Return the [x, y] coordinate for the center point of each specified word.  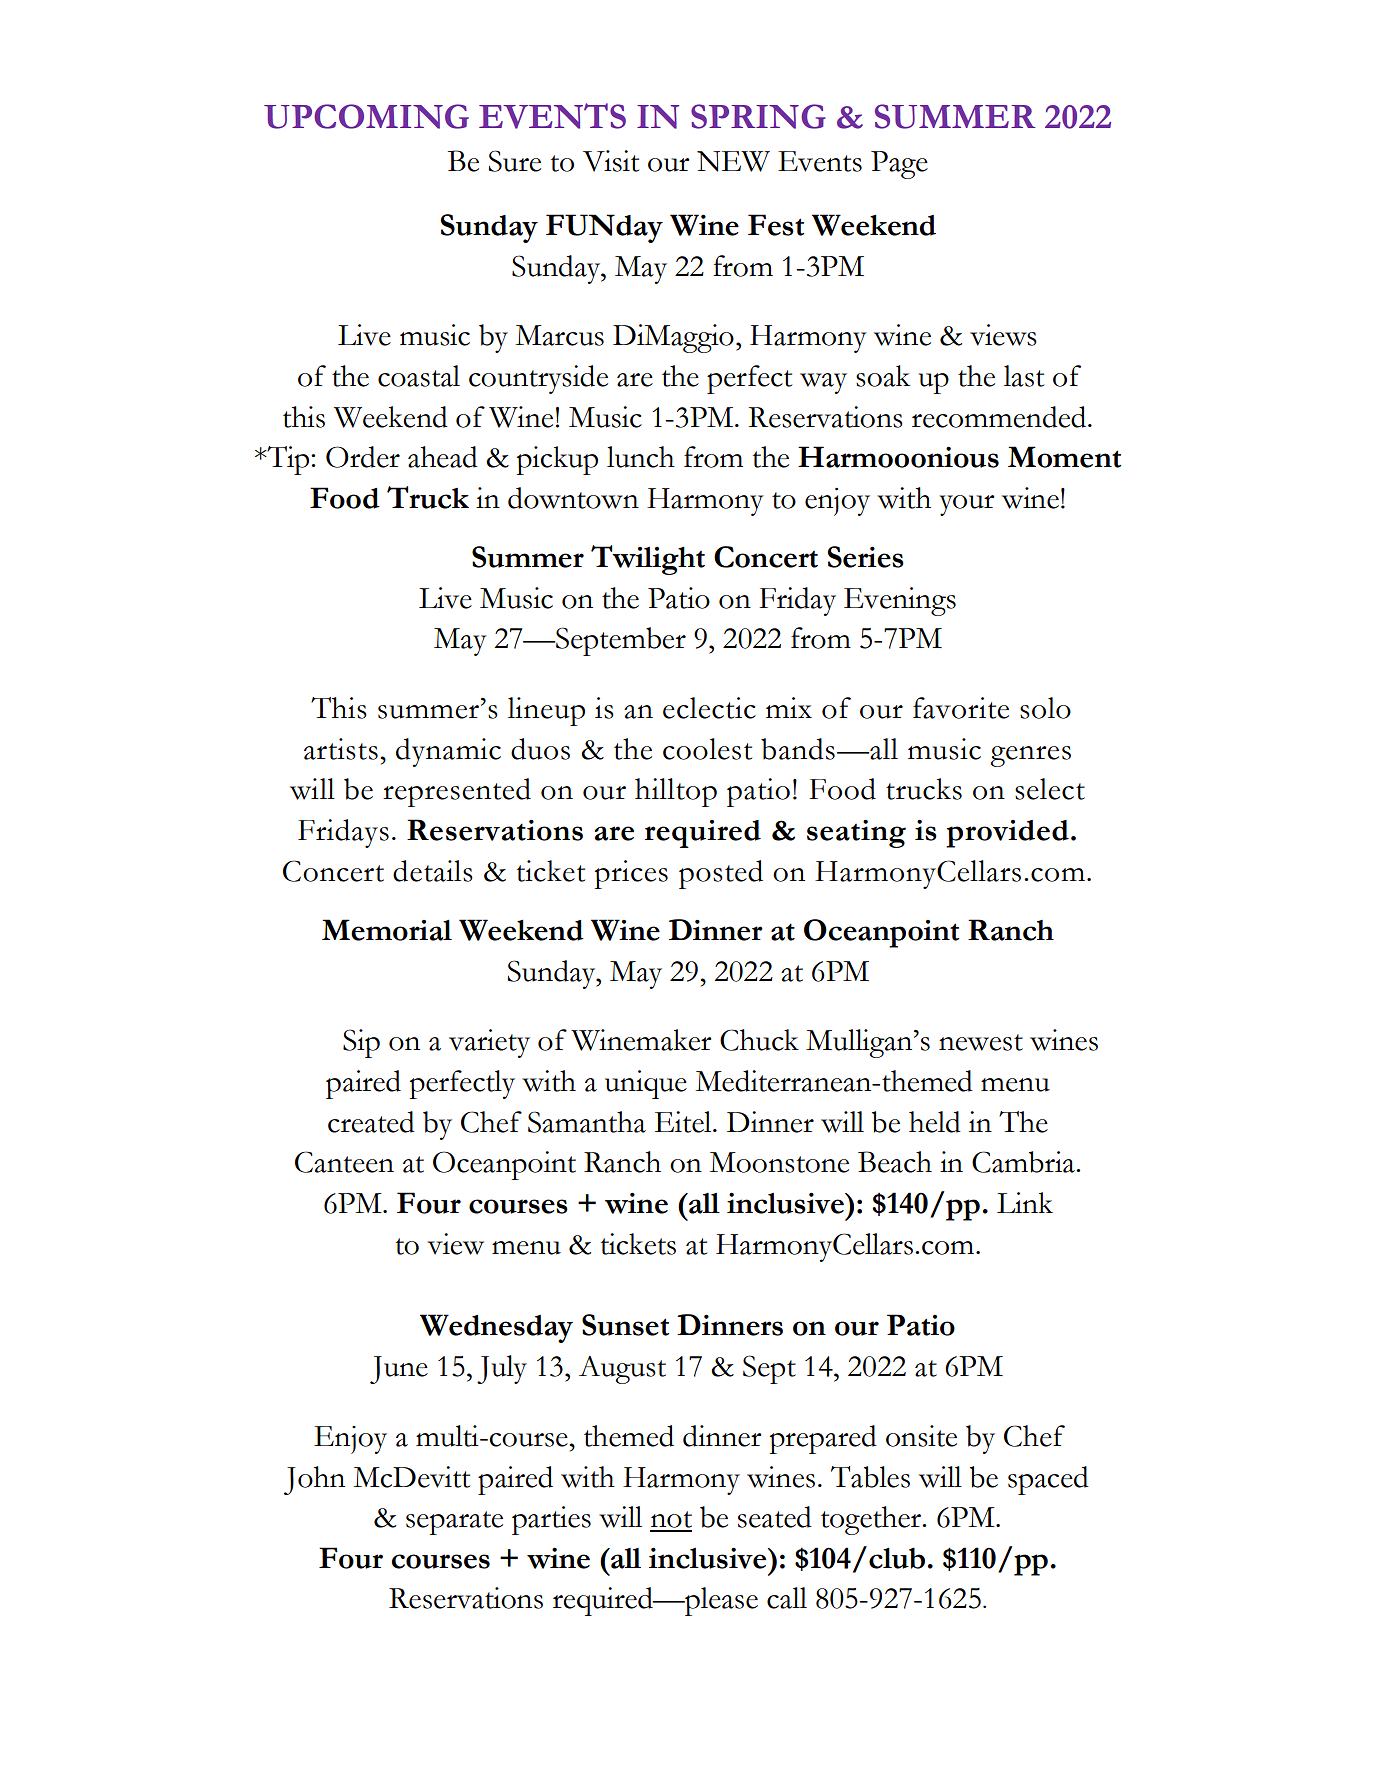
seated [775, 1517]
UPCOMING [366, 116]
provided [1007, 834]
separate [454, 1523]
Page [899, 165]
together [872, 1520]
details [433, 871]
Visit [611, 161]
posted [721, 874]
